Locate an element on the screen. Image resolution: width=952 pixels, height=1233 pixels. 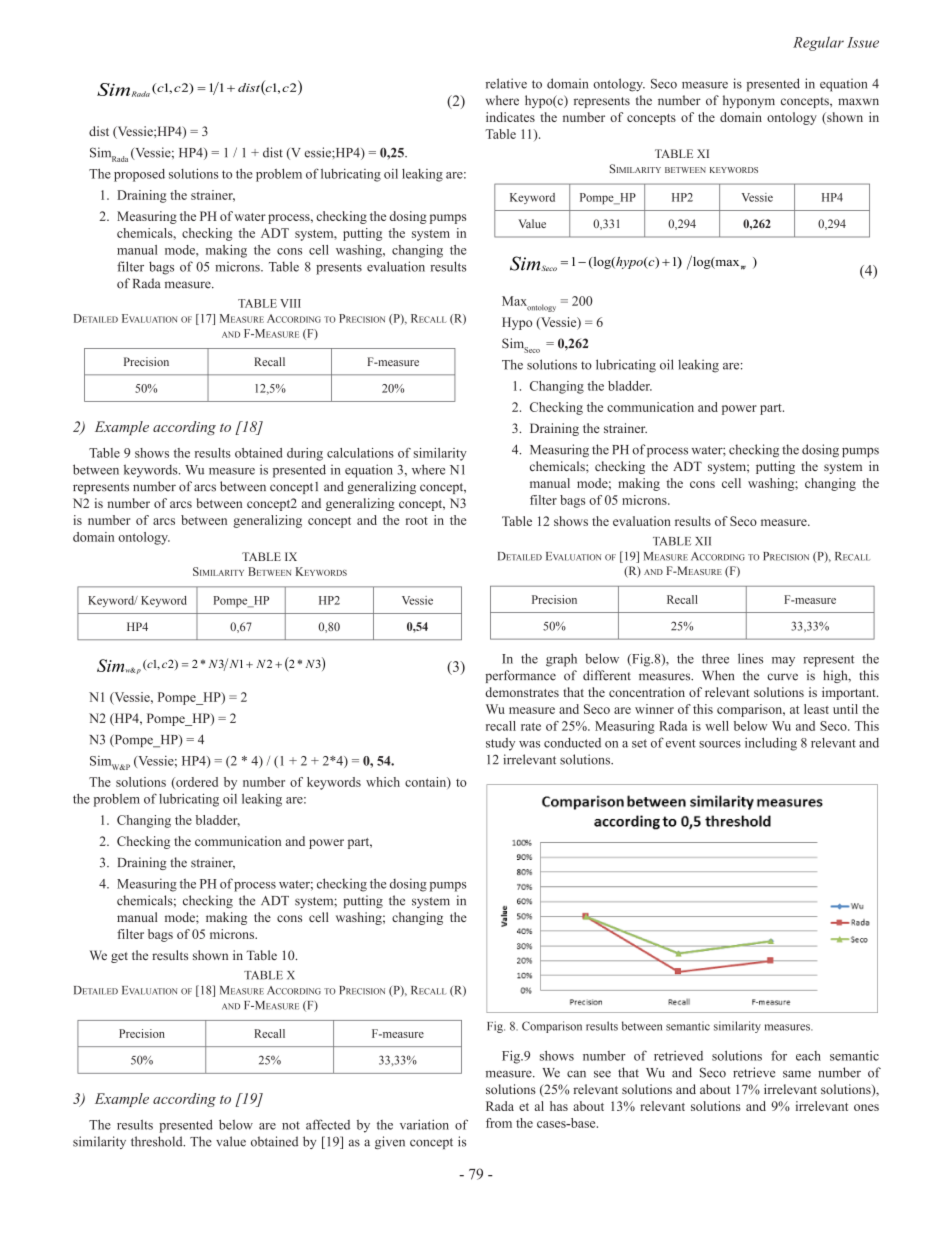
same is located at coordinates (797, 1074).
